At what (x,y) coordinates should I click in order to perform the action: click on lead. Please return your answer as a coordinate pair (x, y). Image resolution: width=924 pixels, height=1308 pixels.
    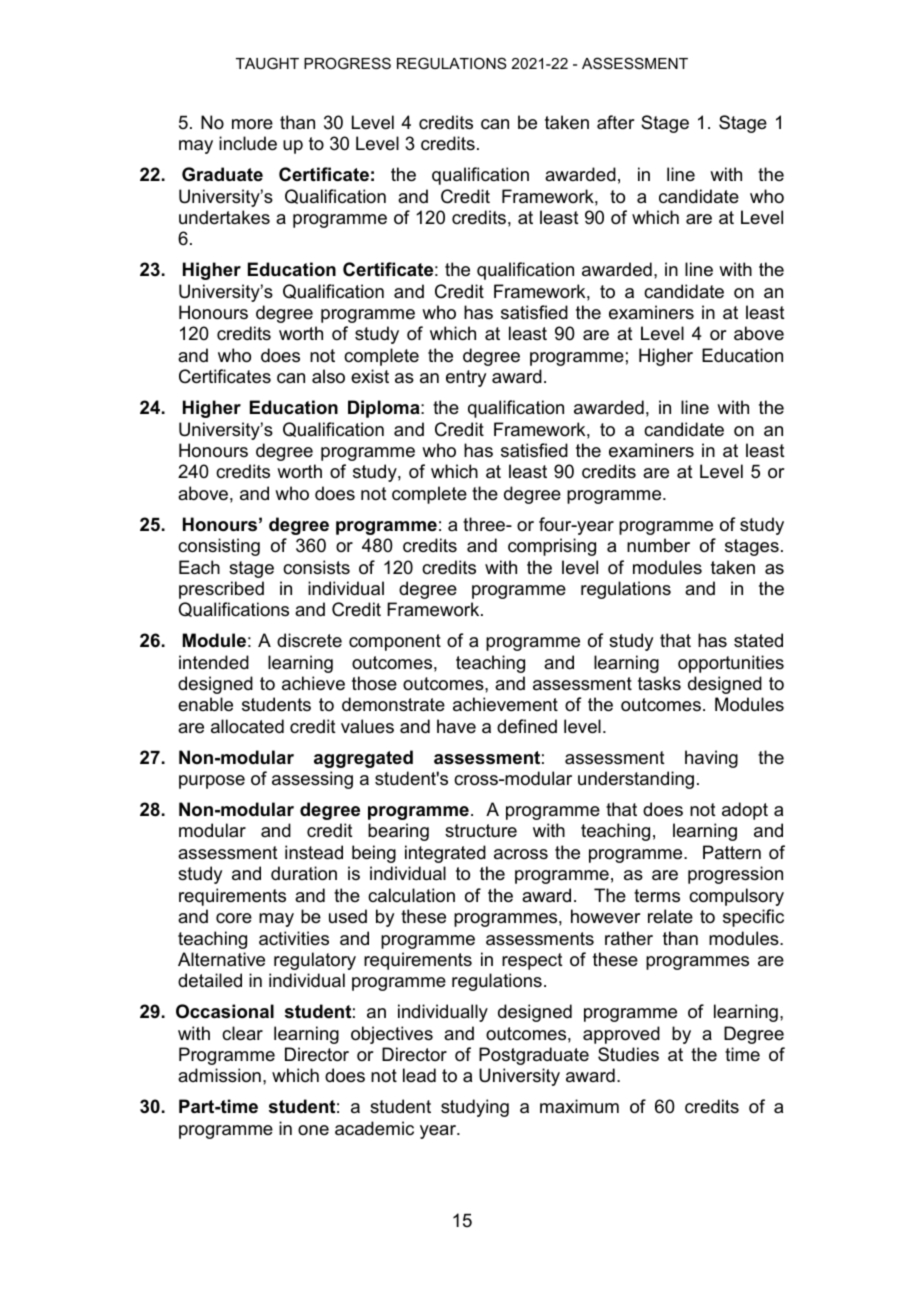
    Looking at the image, I should click on (419, 1075).
